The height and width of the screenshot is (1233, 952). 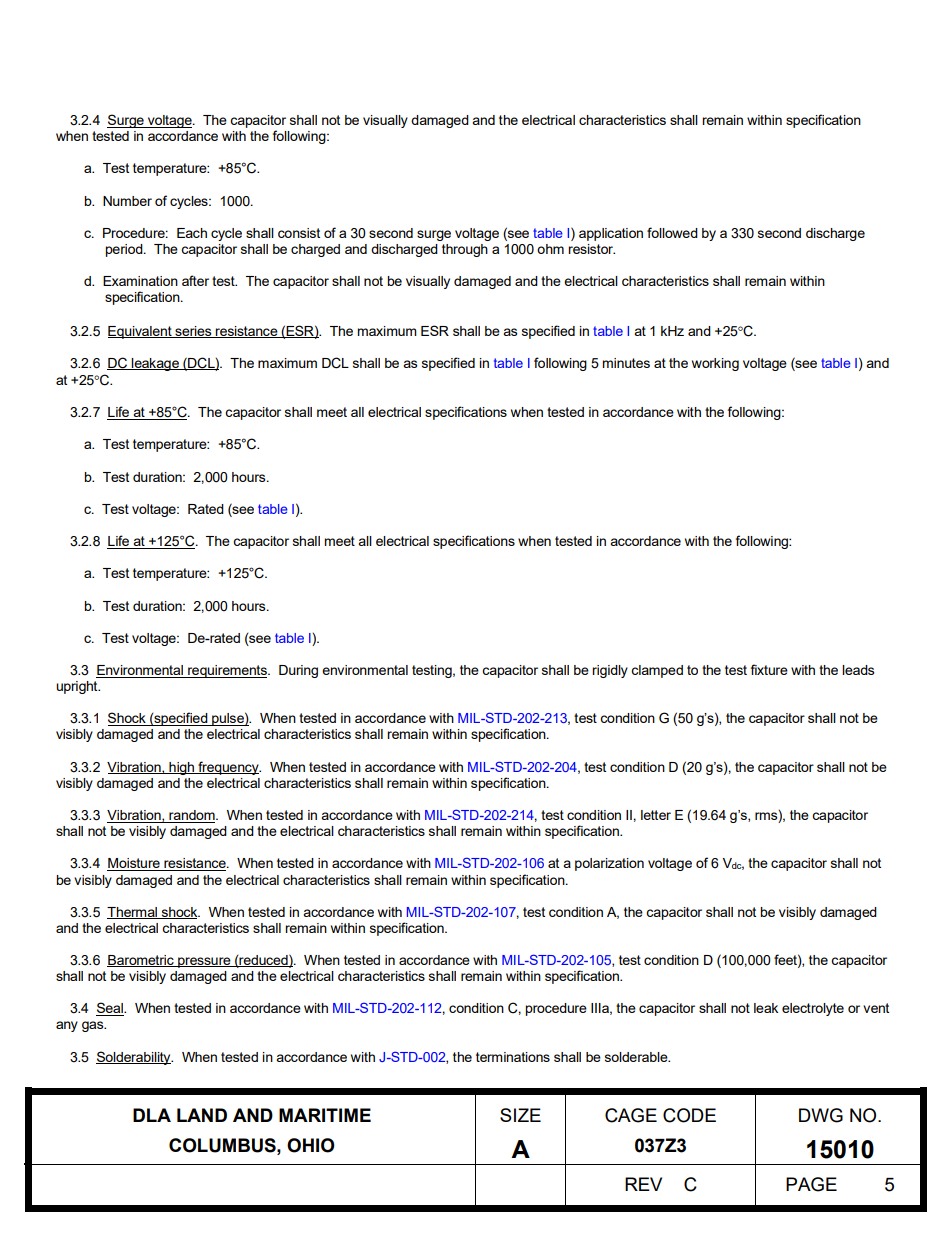 What do you see at coordinates (465, 250) in the screenshot?
I see `through` at bounding box center [465, 250].
